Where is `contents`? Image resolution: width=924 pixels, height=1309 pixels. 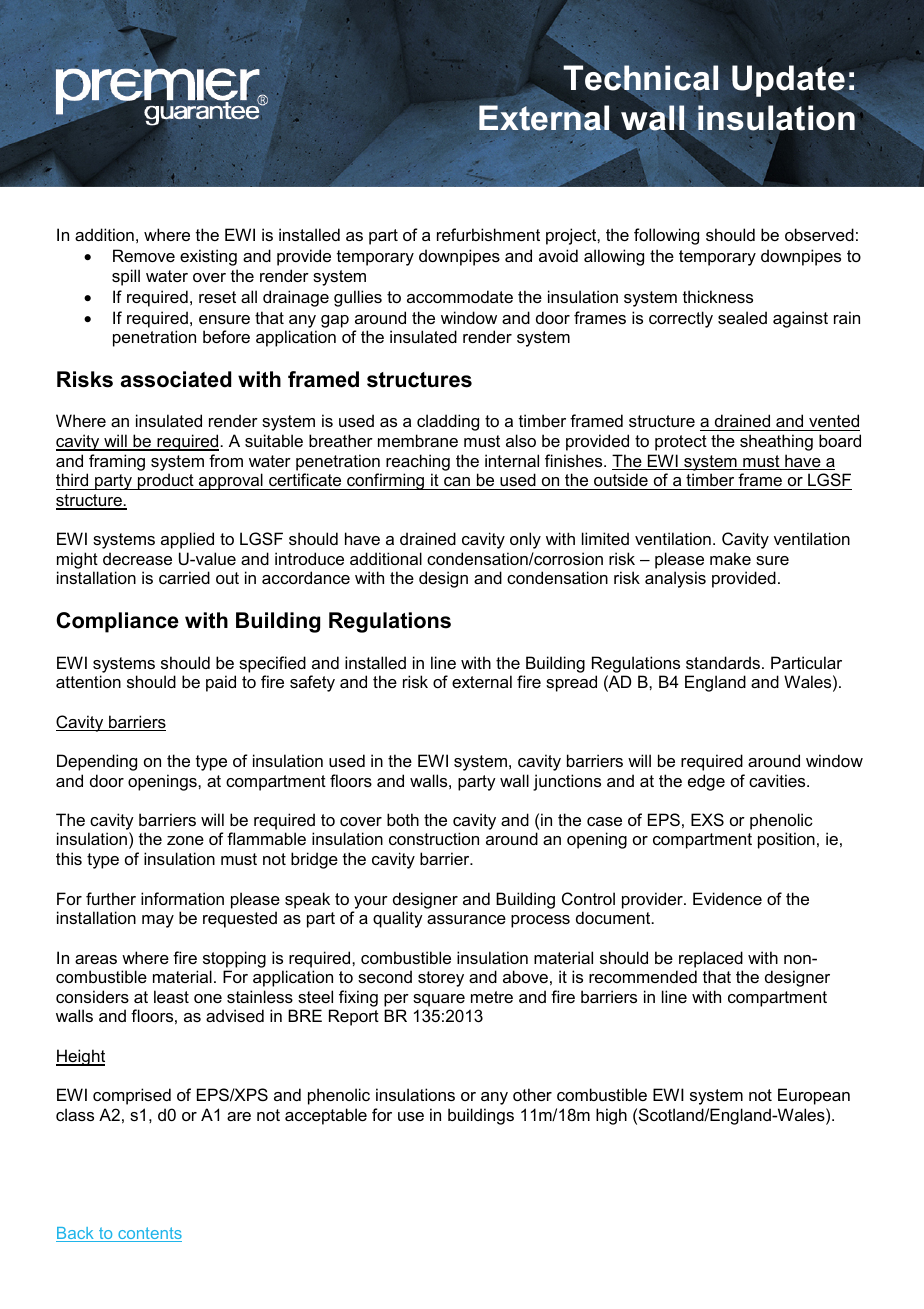 contents is located at coordinates (149, 1234).
